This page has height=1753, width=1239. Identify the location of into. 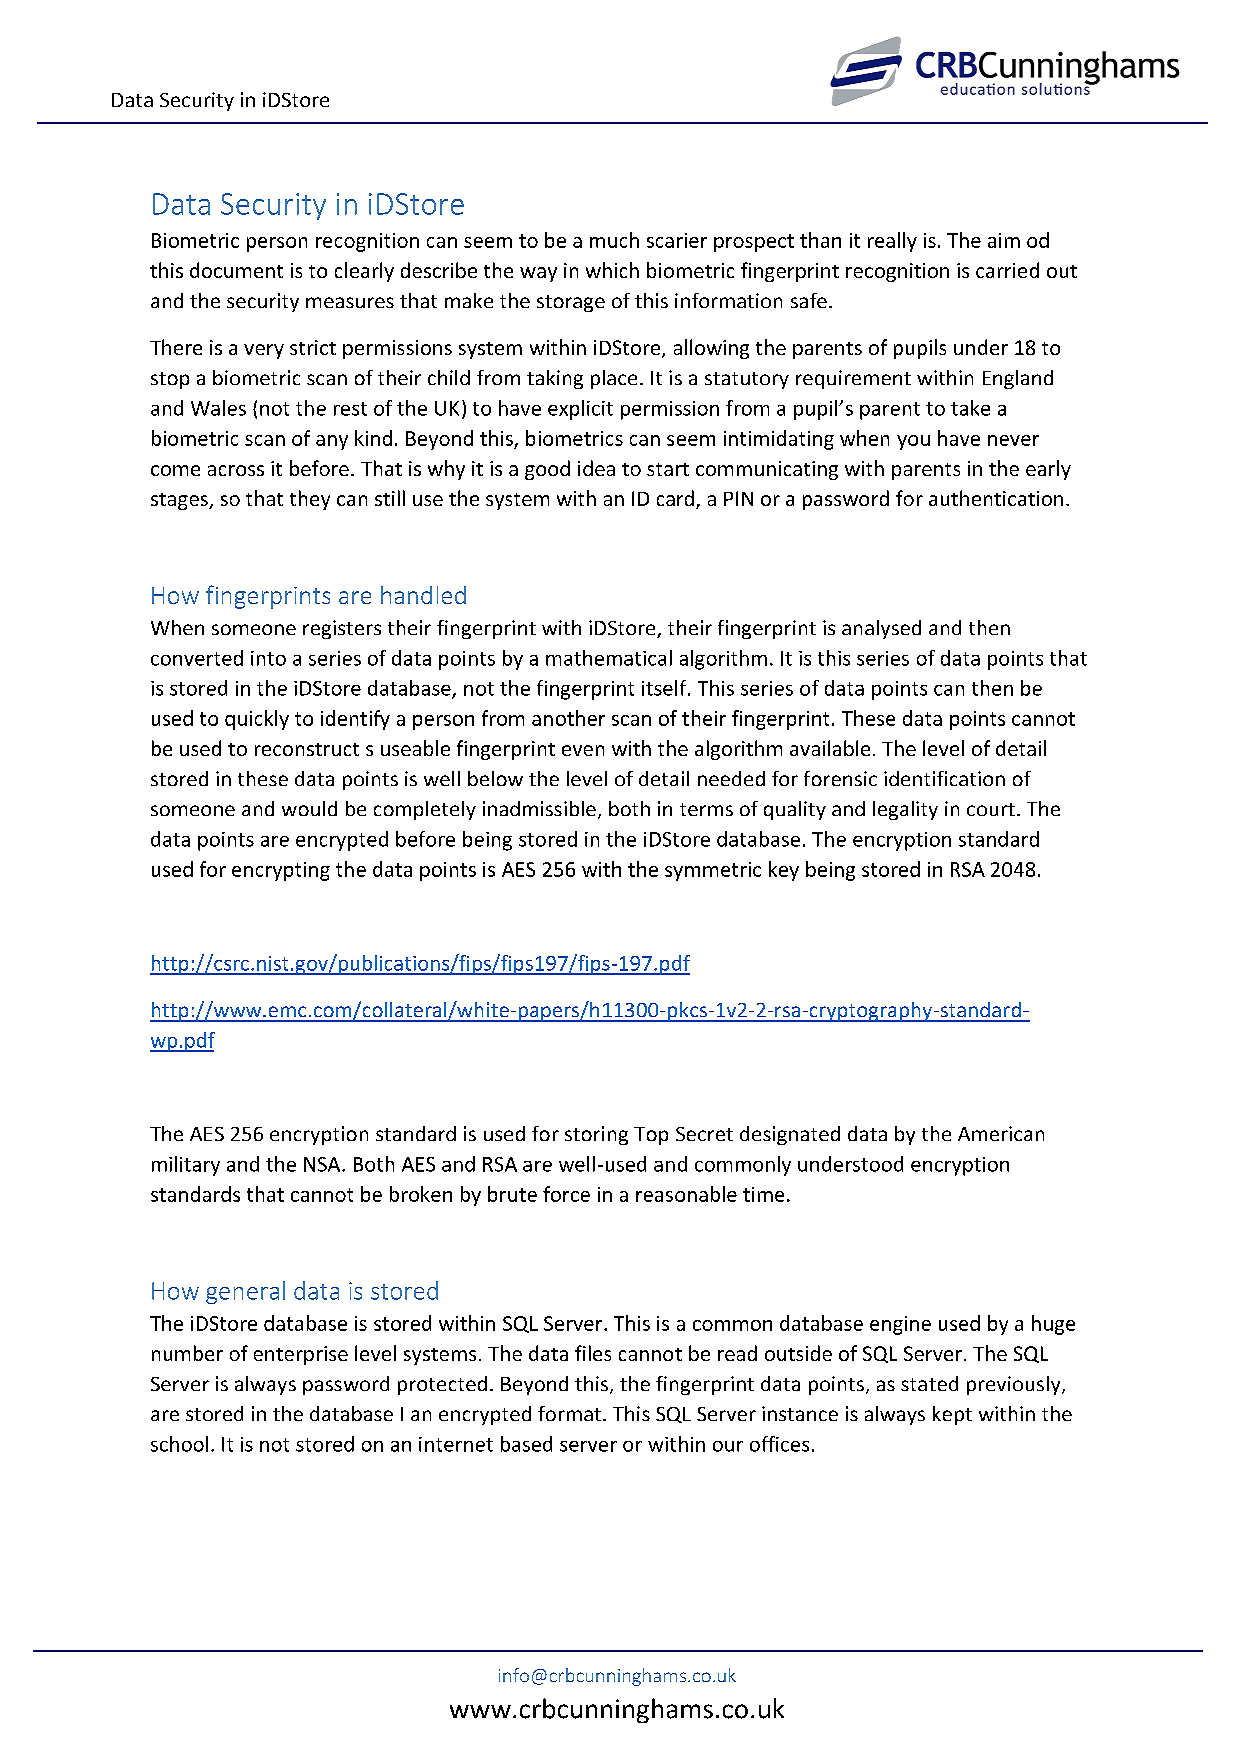
(268, 658).
